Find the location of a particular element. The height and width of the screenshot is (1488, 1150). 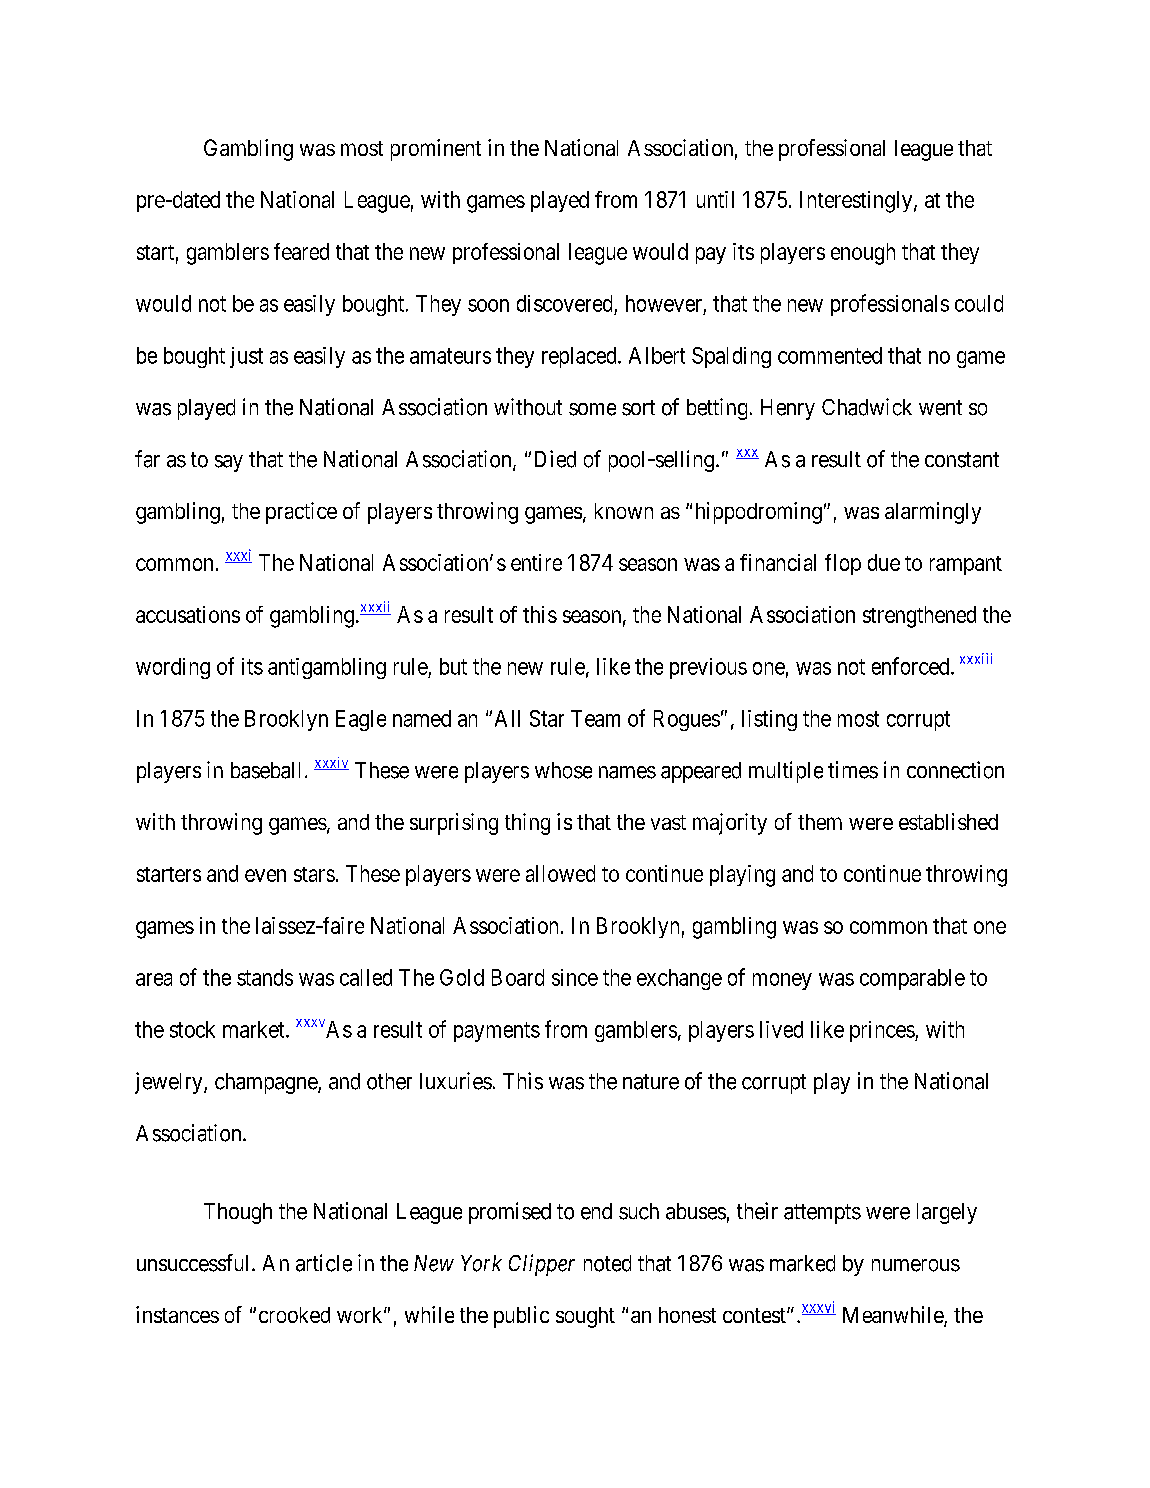

prominent is located at coordinates (436, 150).
